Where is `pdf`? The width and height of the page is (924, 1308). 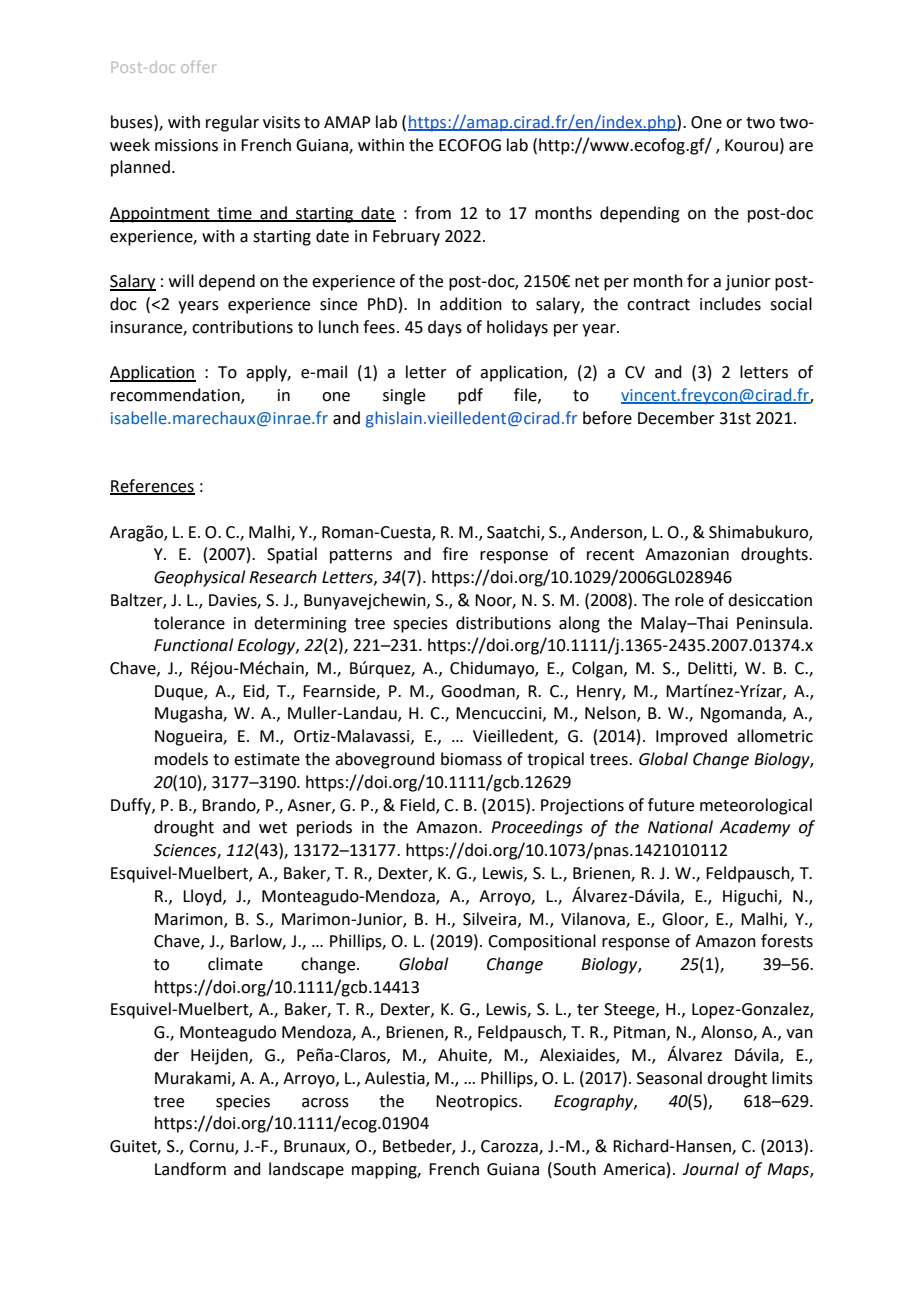
pdf is located at coordinates (470, 396).
